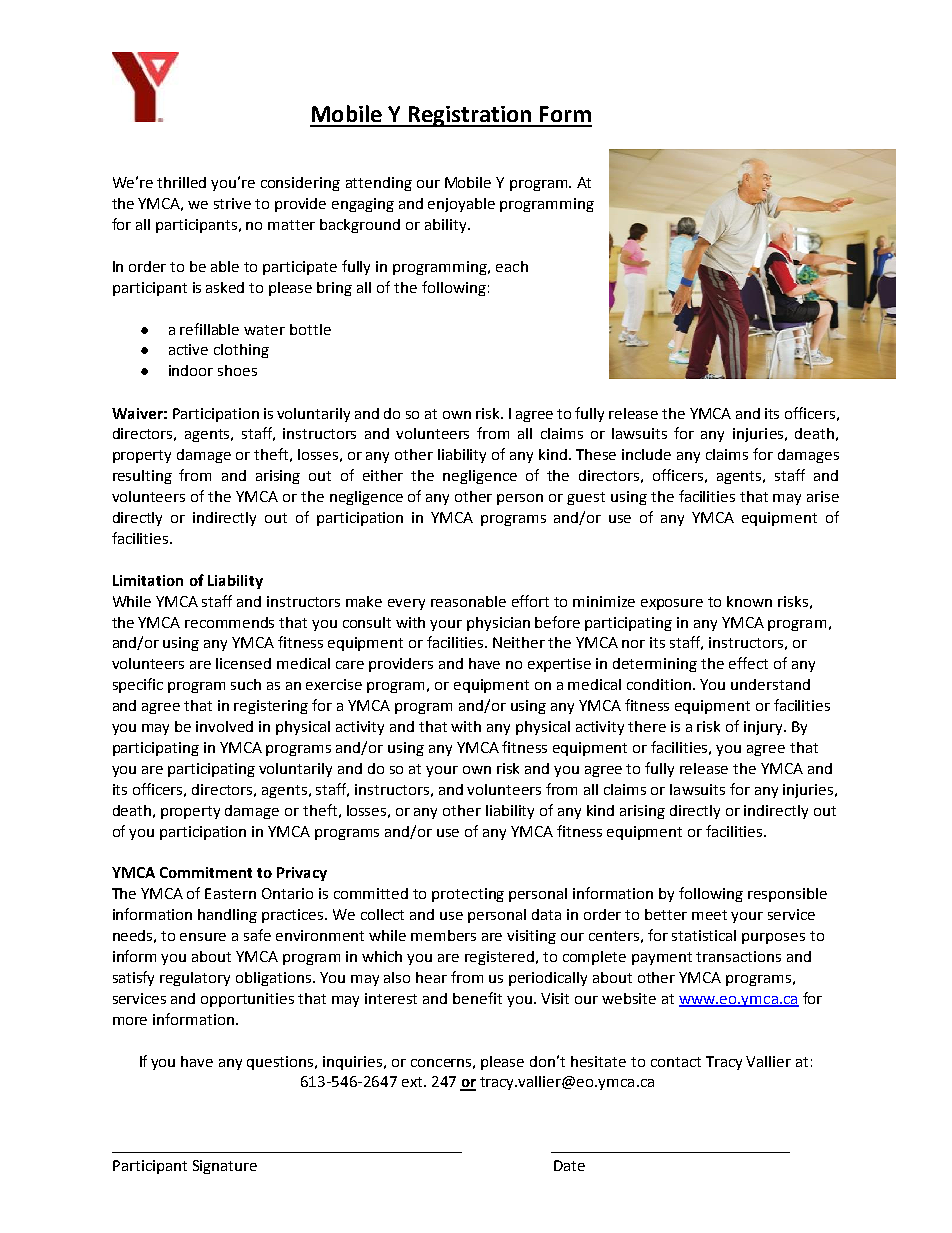 The image size is (952, 1233). What do you see at coordinates (142, 477) in the screenshot?
I see `resulting` at bounding box center [142, 477].
